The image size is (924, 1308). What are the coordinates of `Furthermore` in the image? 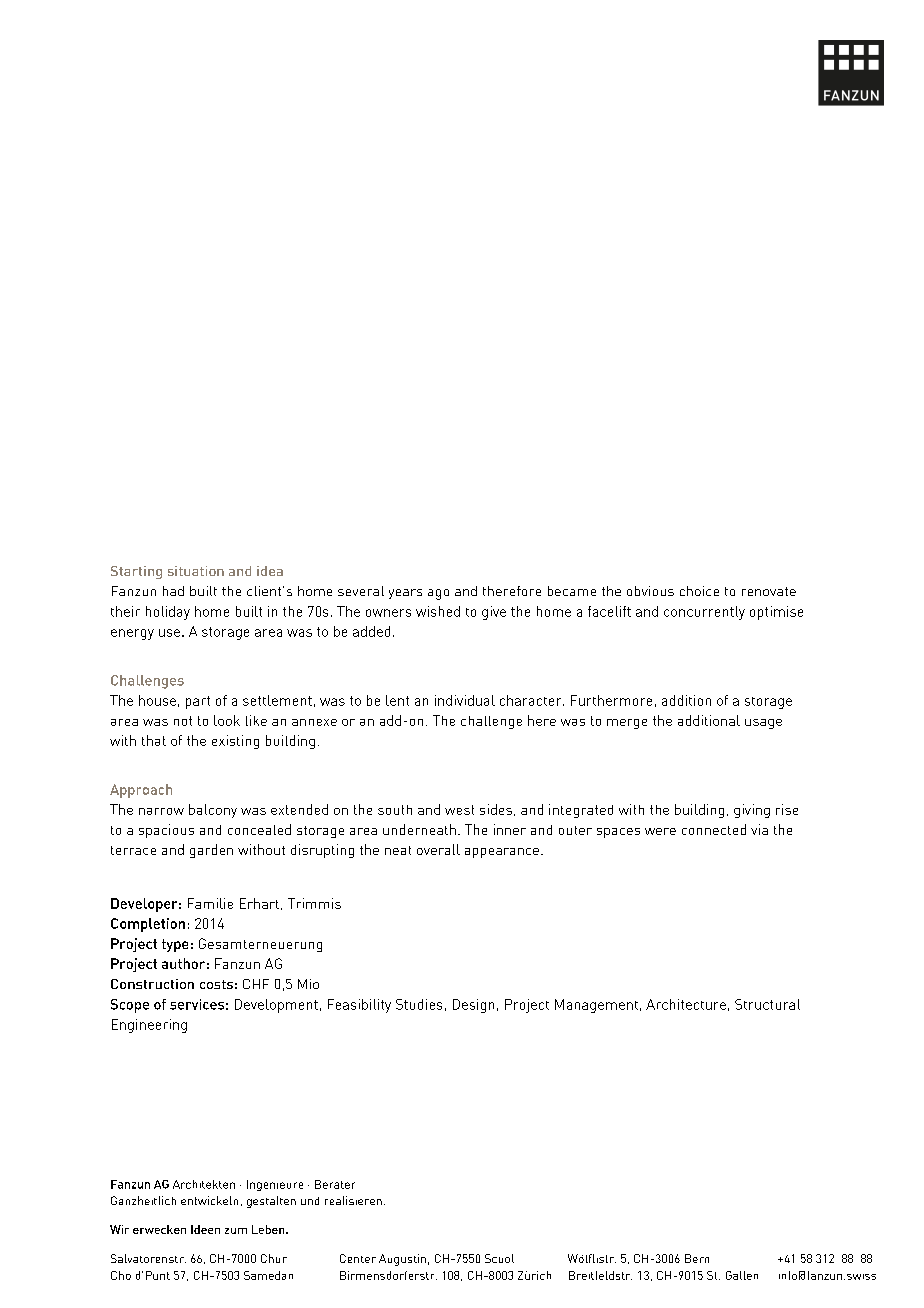 It's located at (611, 700).
